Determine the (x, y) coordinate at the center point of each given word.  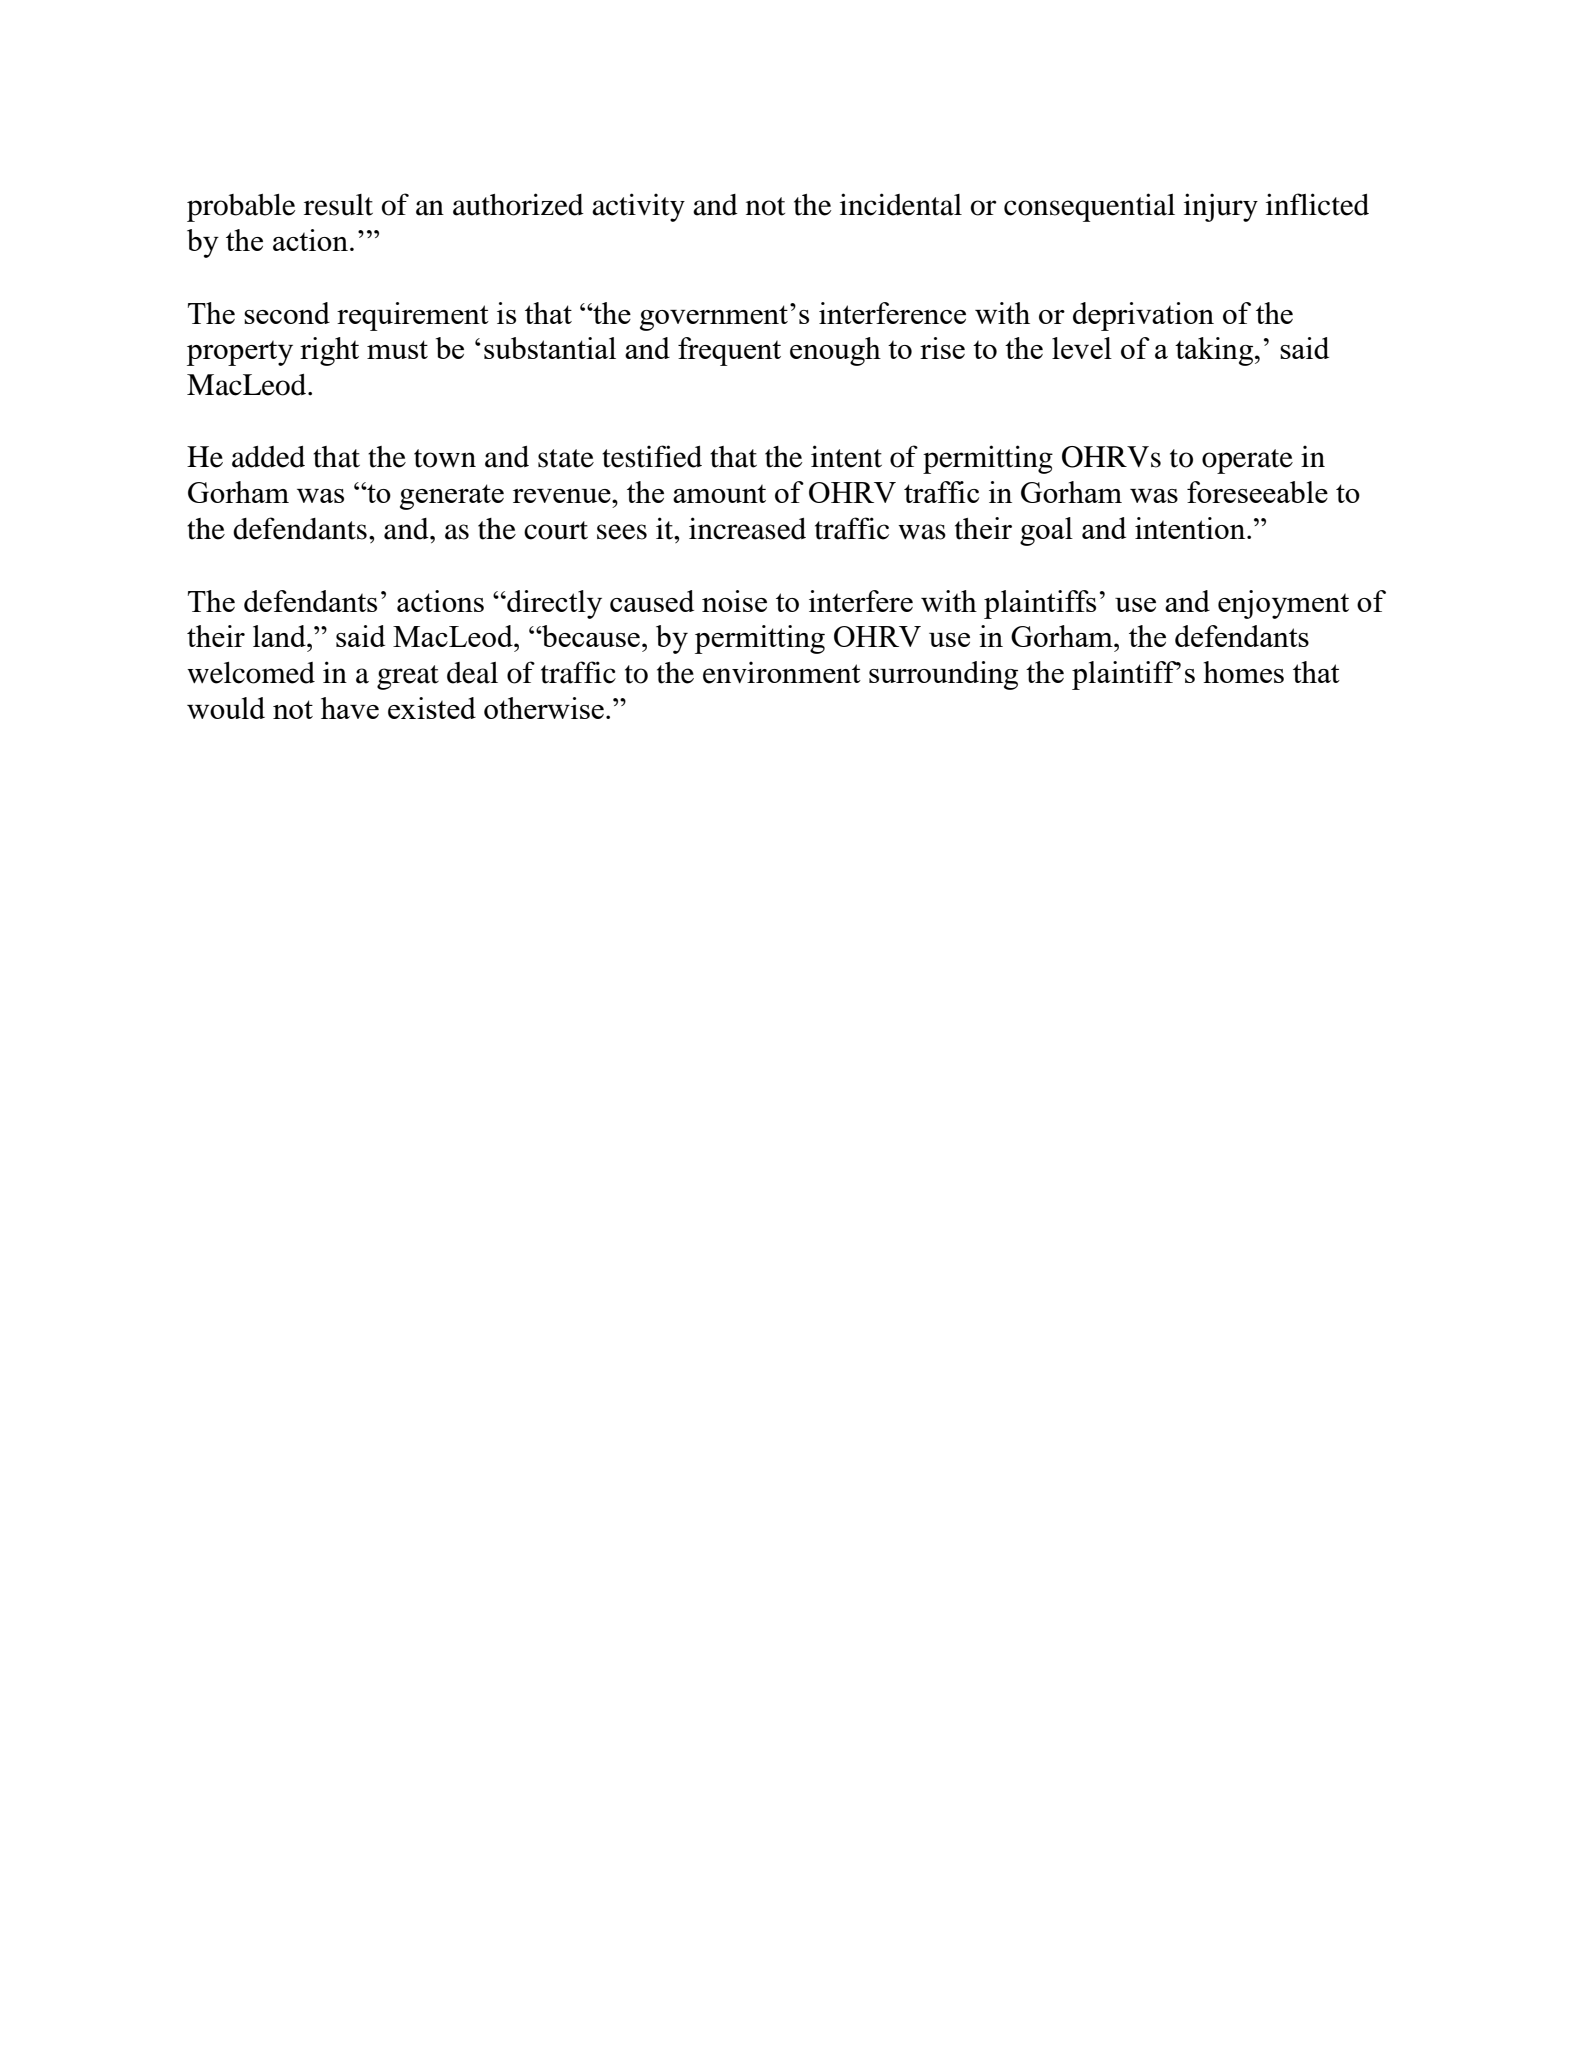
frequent (729, 351)
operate (1247, 461)
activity (638, 207)
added (268, 457)
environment (782, 672)
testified (652, 456)
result (338, 205)
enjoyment (1283, 604)
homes (1243, 672)
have (350, 708)
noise (734, 601)
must (397, 349)
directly (553, 604)
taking (1215, 351)
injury (1221, 207)
